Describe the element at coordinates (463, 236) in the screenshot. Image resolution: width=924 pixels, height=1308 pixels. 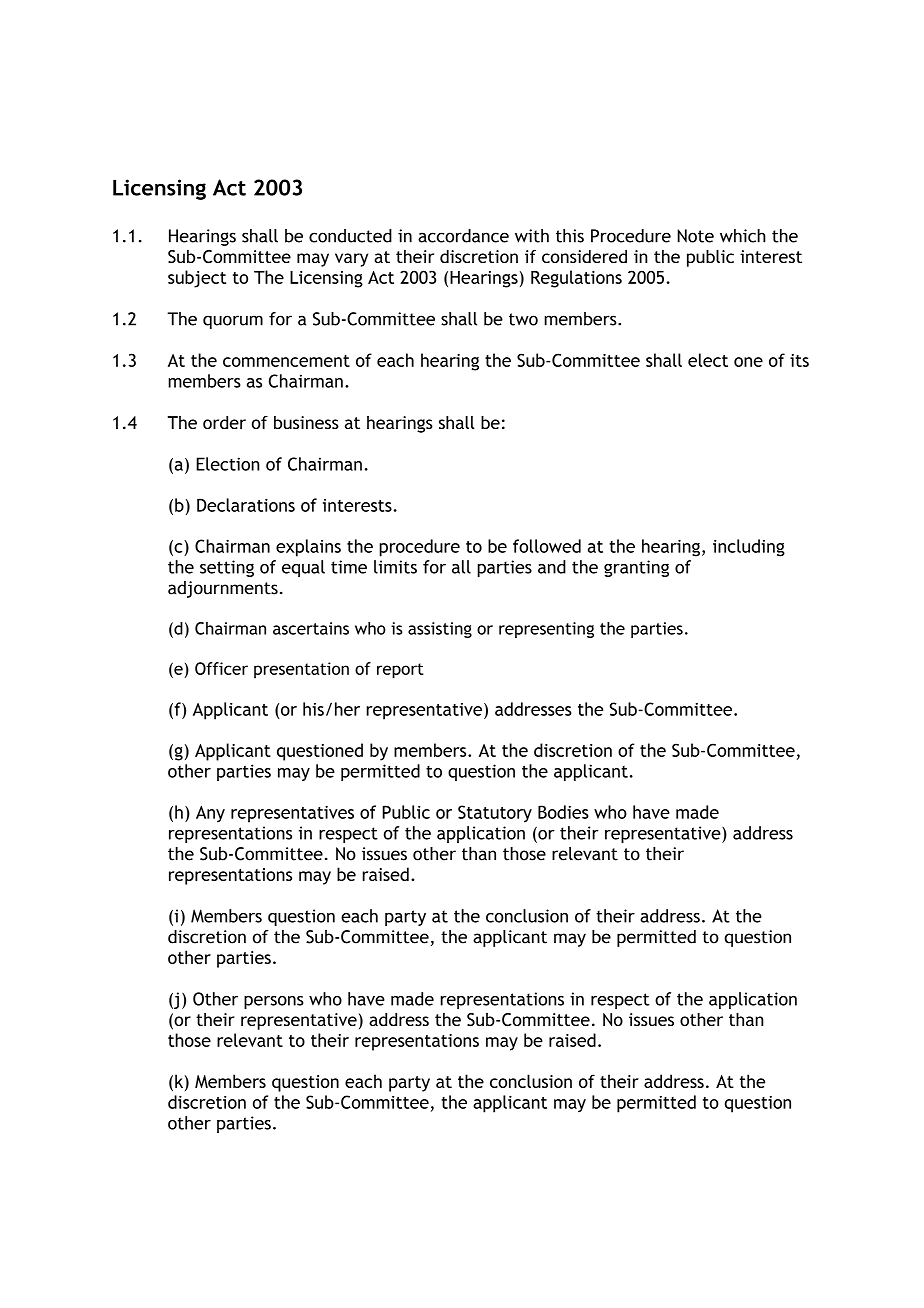
I see `accordance` at that location.
